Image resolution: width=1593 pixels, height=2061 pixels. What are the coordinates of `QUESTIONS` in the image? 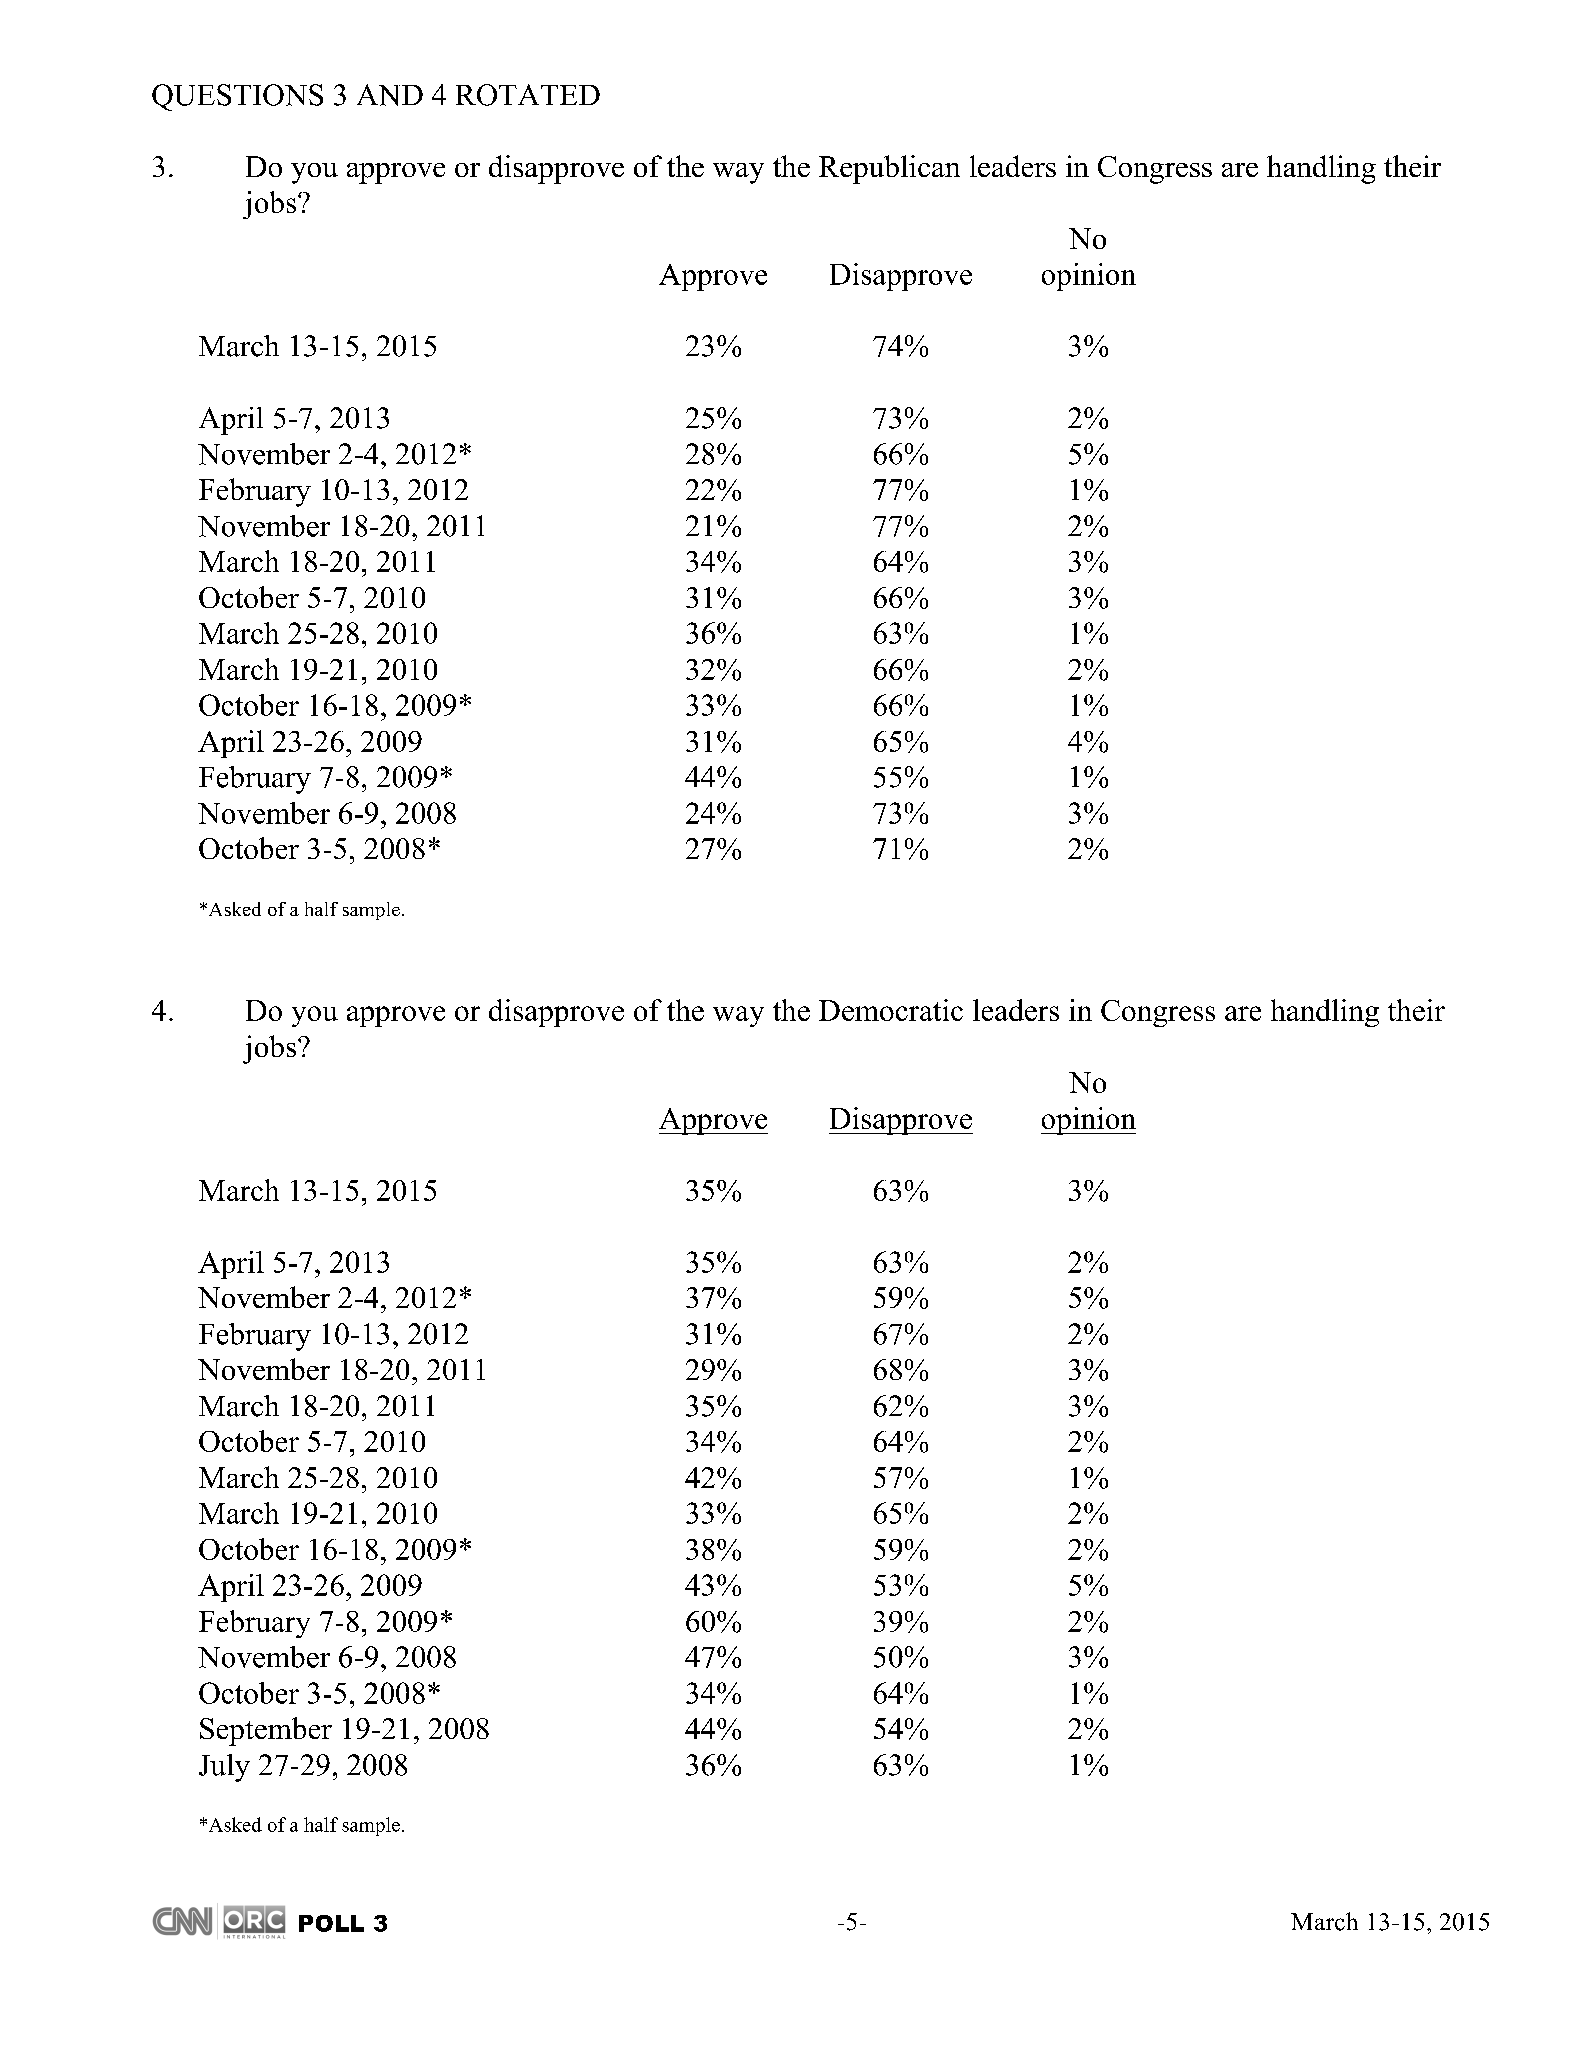 It's located at (237, 97).
